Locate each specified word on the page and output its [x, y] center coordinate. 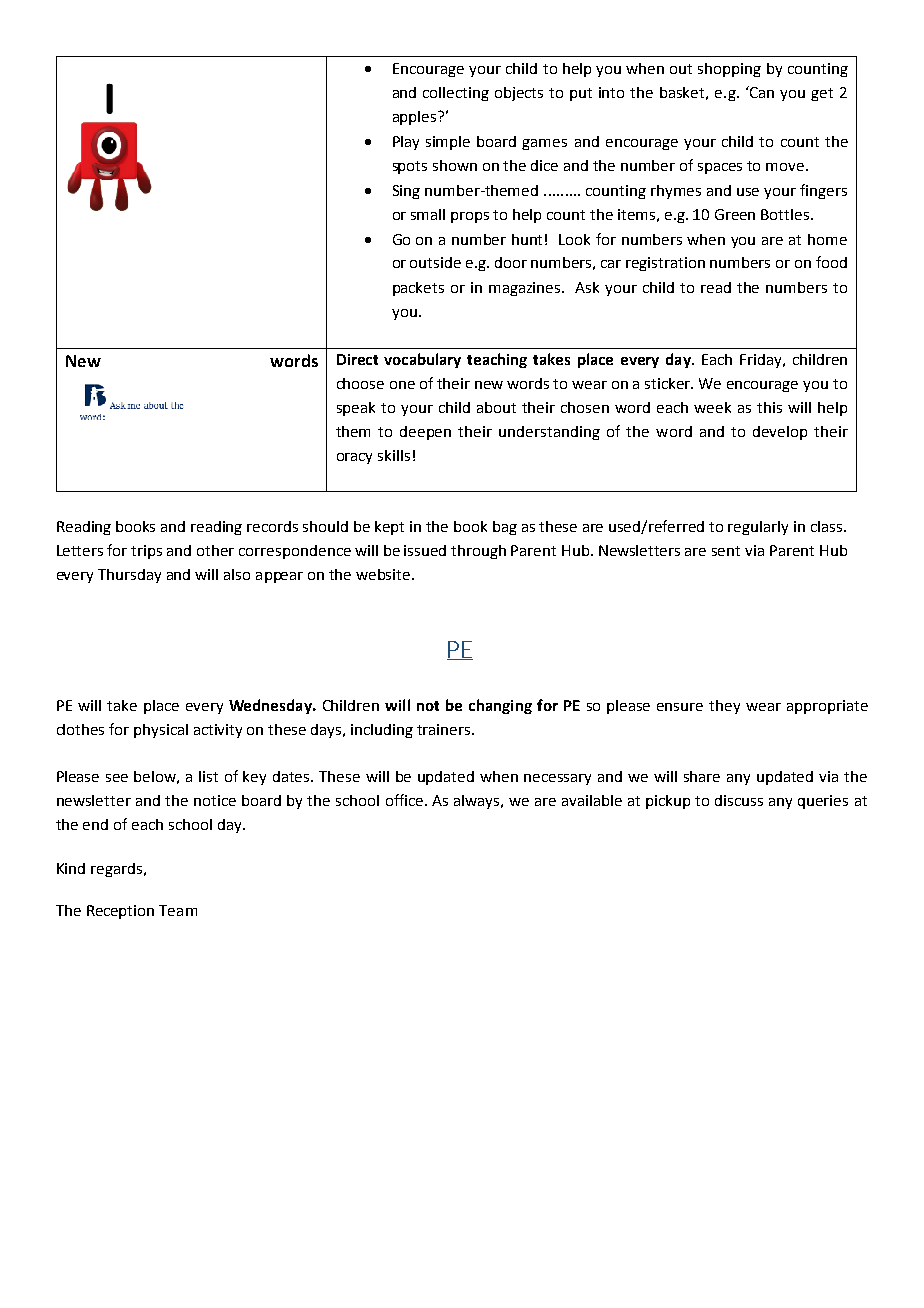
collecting [456, 94]
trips [146, 552]
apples [416, 118]
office [404, 800]
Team [178, 910]
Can [761, 92]
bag [505, 528]
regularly [758, 528]
